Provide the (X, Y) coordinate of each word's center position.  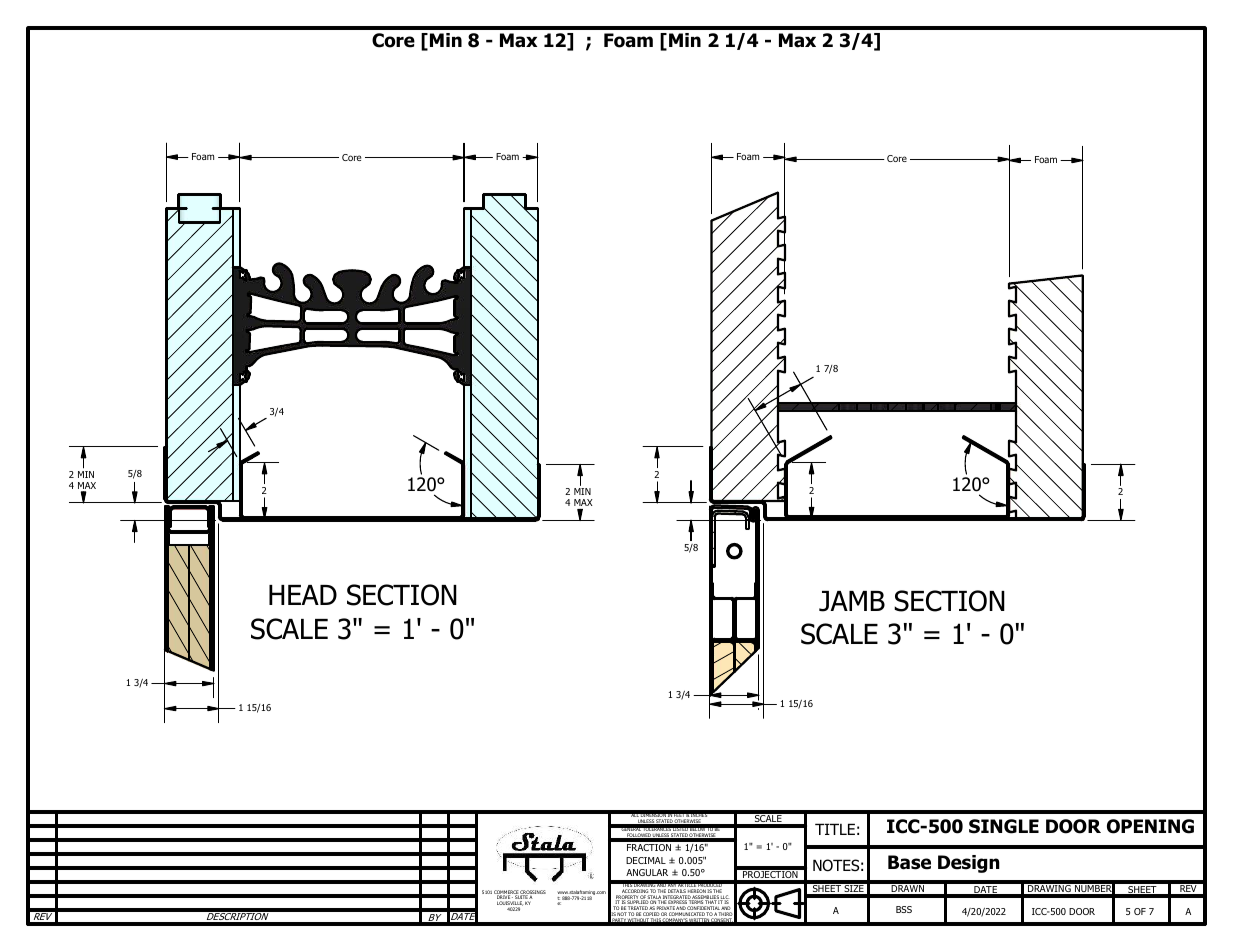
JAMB (852, 601)
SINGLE (1004, 826)
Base (909, 862)
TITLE (835, 829)
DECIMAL (646, 860)
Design (969, 864)
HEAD (303, 595)
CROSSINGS (533, 893)
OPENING (1150, 826)
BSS (904, 909)
